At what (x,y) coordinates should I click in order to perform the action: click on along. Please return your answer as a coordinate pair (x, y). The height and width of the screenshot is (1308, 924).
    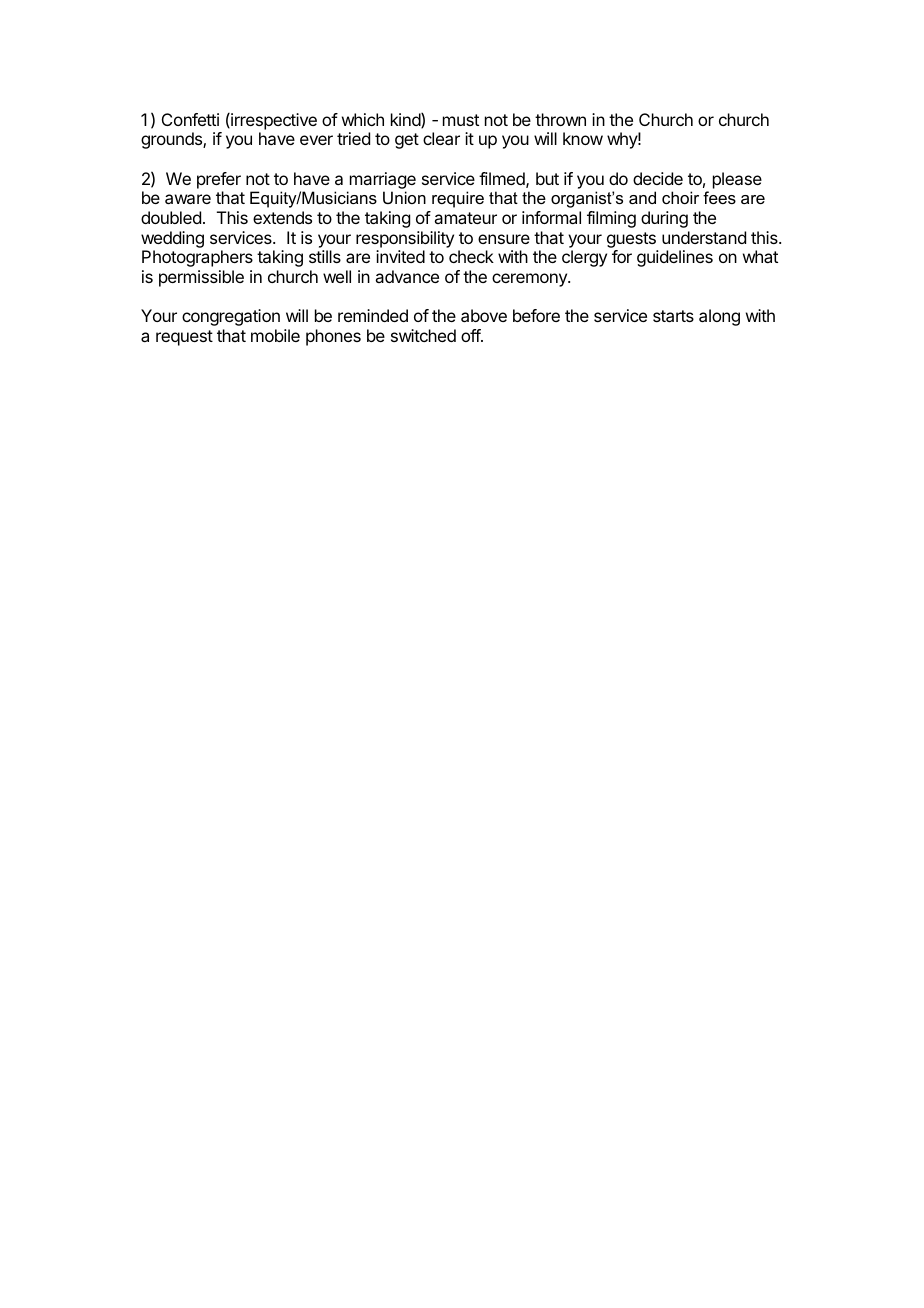
    Looking at the image, I should click on (719, 317).
